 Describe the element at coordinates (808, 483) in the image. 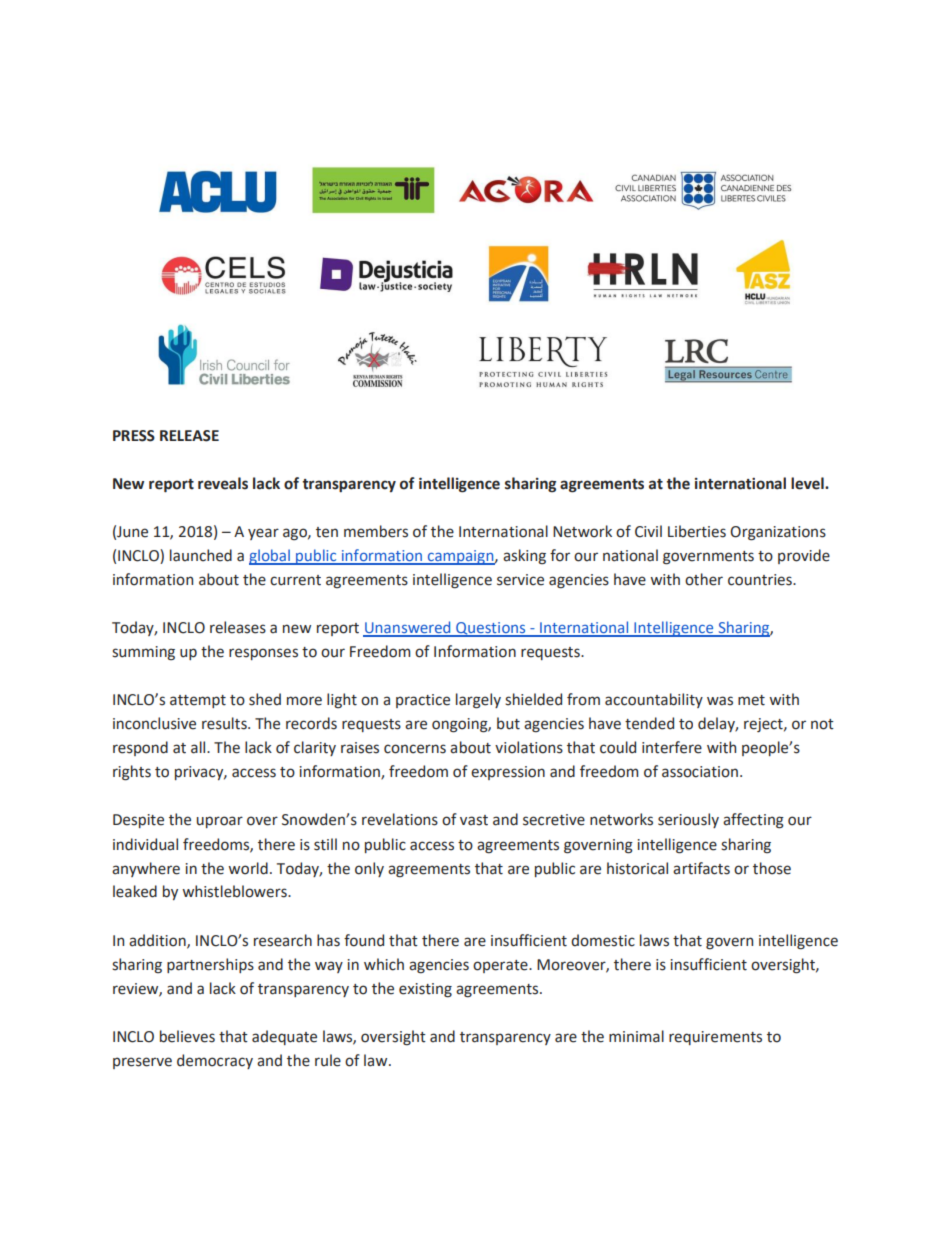

I see `level` at that location.
